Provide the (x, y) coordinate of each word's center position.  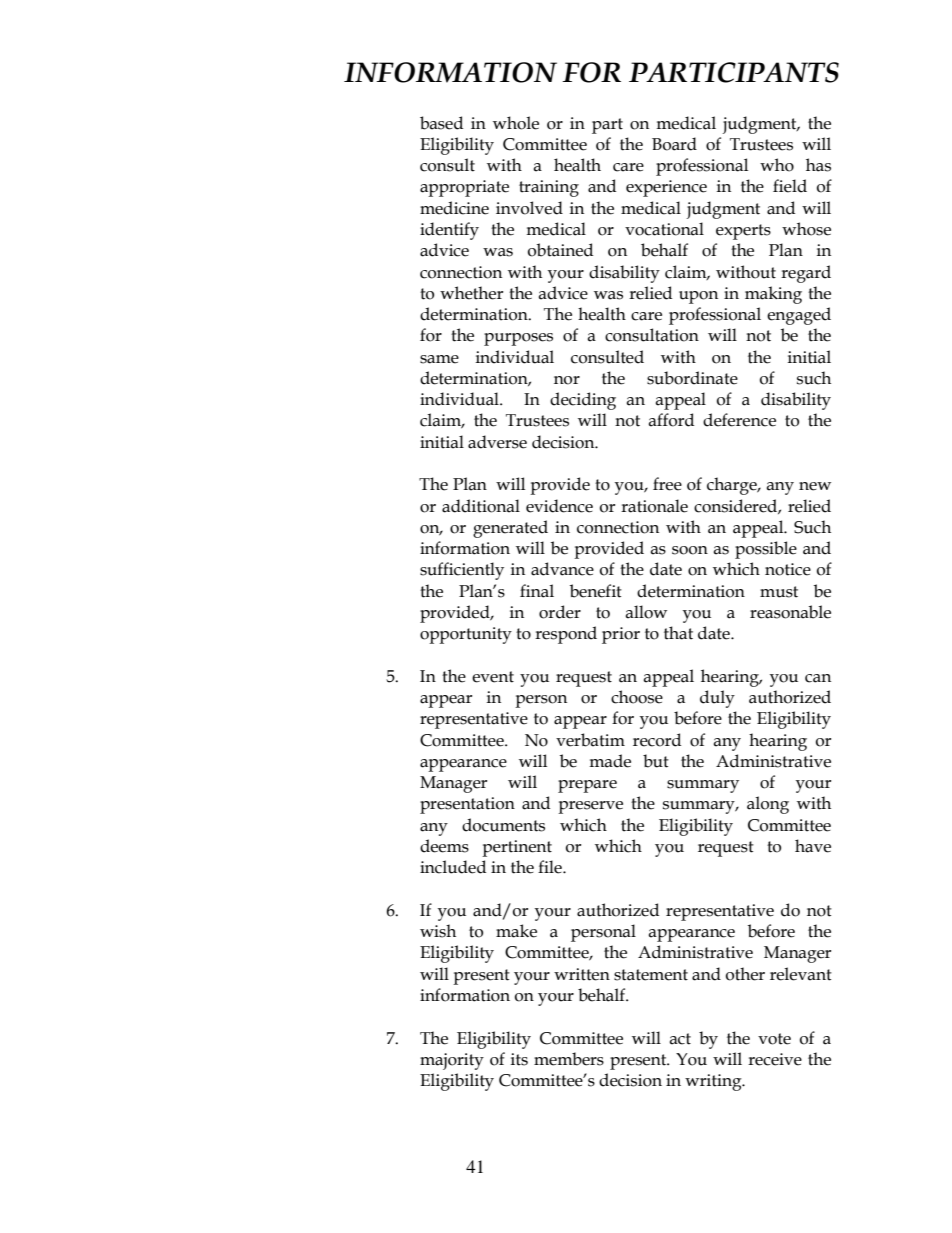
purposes (518, 339)
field (790, 186)
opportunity (466, 635)
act (680, 1039)
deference (739, 420)
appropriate (464, 188)
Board (674, 144)
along (768, 805)
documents (503, 825)
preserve (590, 807)
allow (646, 612)
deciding (583, 401)
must (779, 592)
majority (452, 1061)
